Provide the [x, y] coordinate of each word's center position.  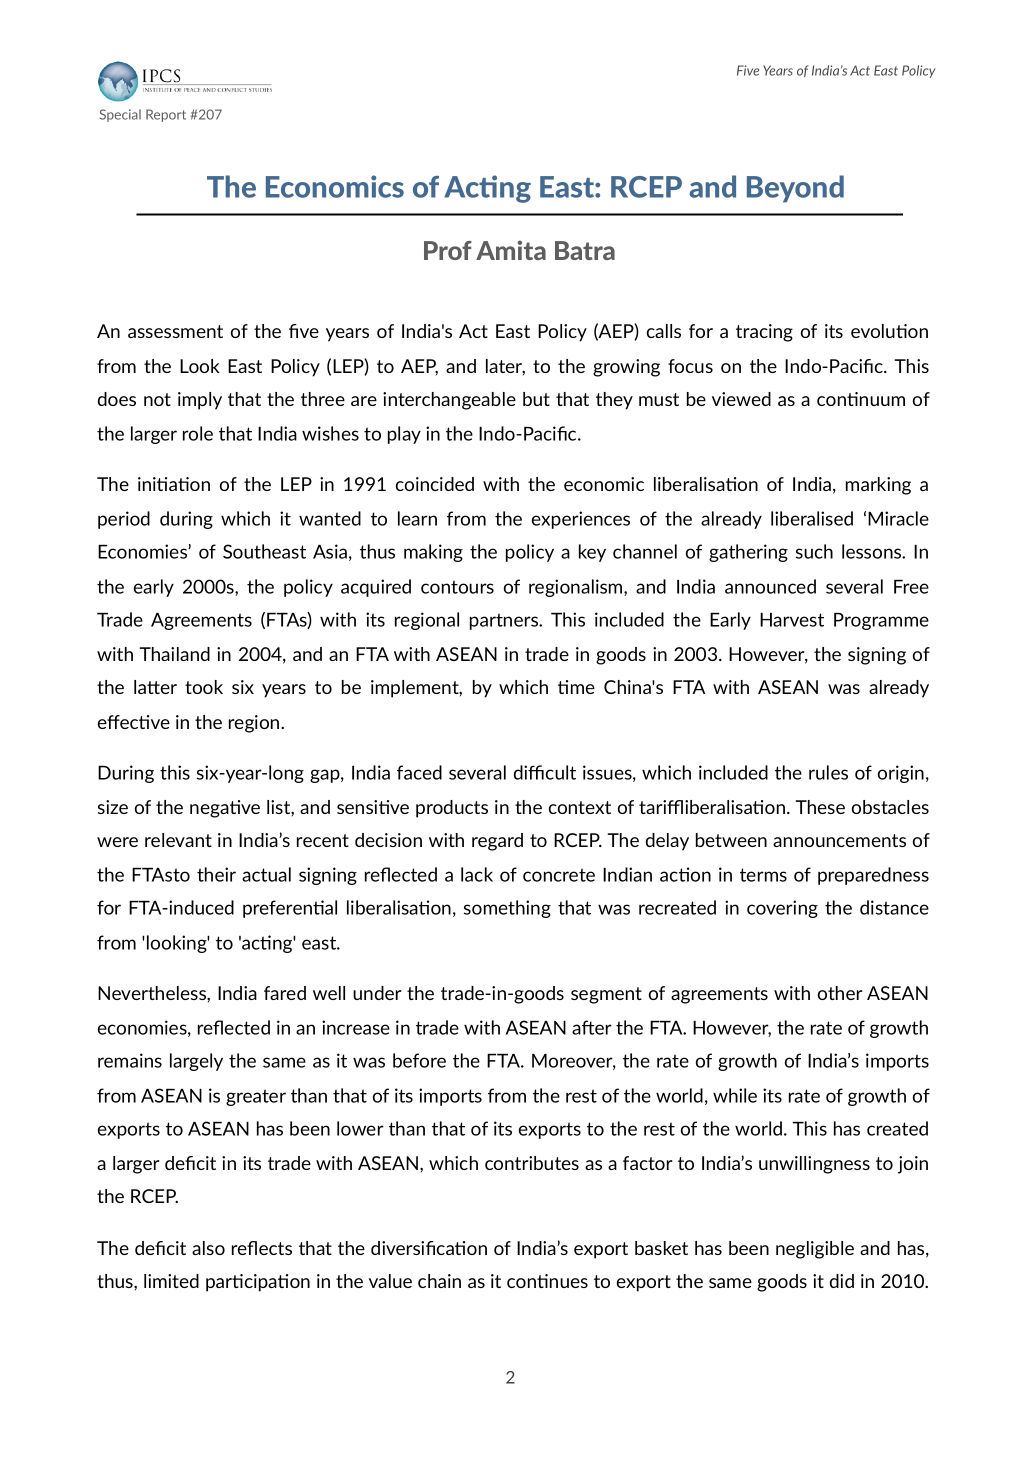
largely [196, 1062]
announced [770, 586]
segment [606, 995]
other [840, 993]
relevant [178, 840]
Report [166, 115]
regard [497, 842]
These [820, 807]
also [208, 1248]
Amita [511, 250]
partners [505, 621]
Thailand [174, 654]
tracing [764, 333]
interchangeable [449, 401]
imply [200, 401]
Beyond [795, 189]
